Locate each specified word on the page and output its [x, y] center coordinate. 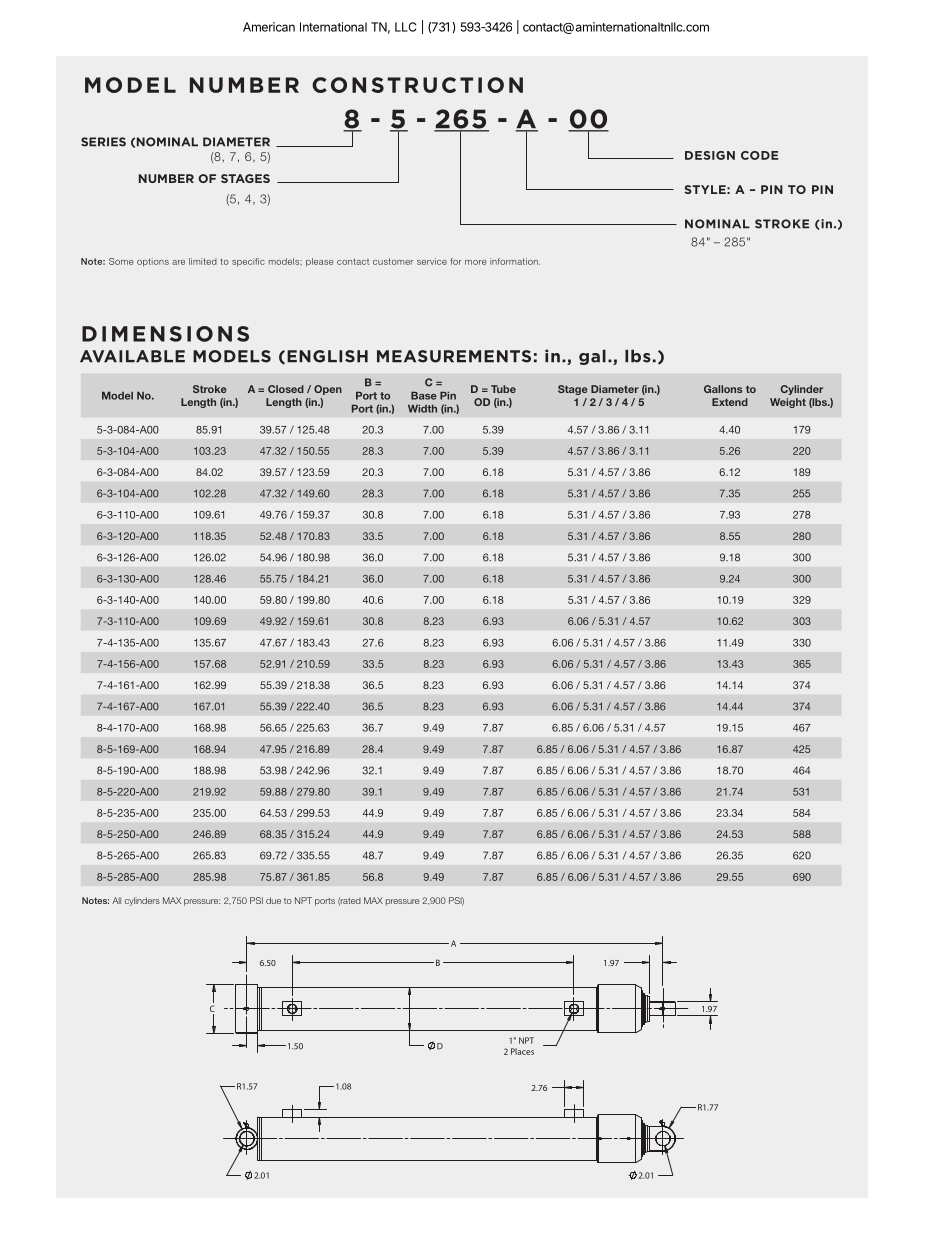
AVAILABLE [132, 356]
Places [522, 1051]
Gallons [723, 389]
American [269, 27]
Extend [730, 402]
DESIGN [710, 155]
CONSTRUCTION [417, 85]
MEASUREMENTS [454, 356]
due [273, 900]
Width [422, 408]
